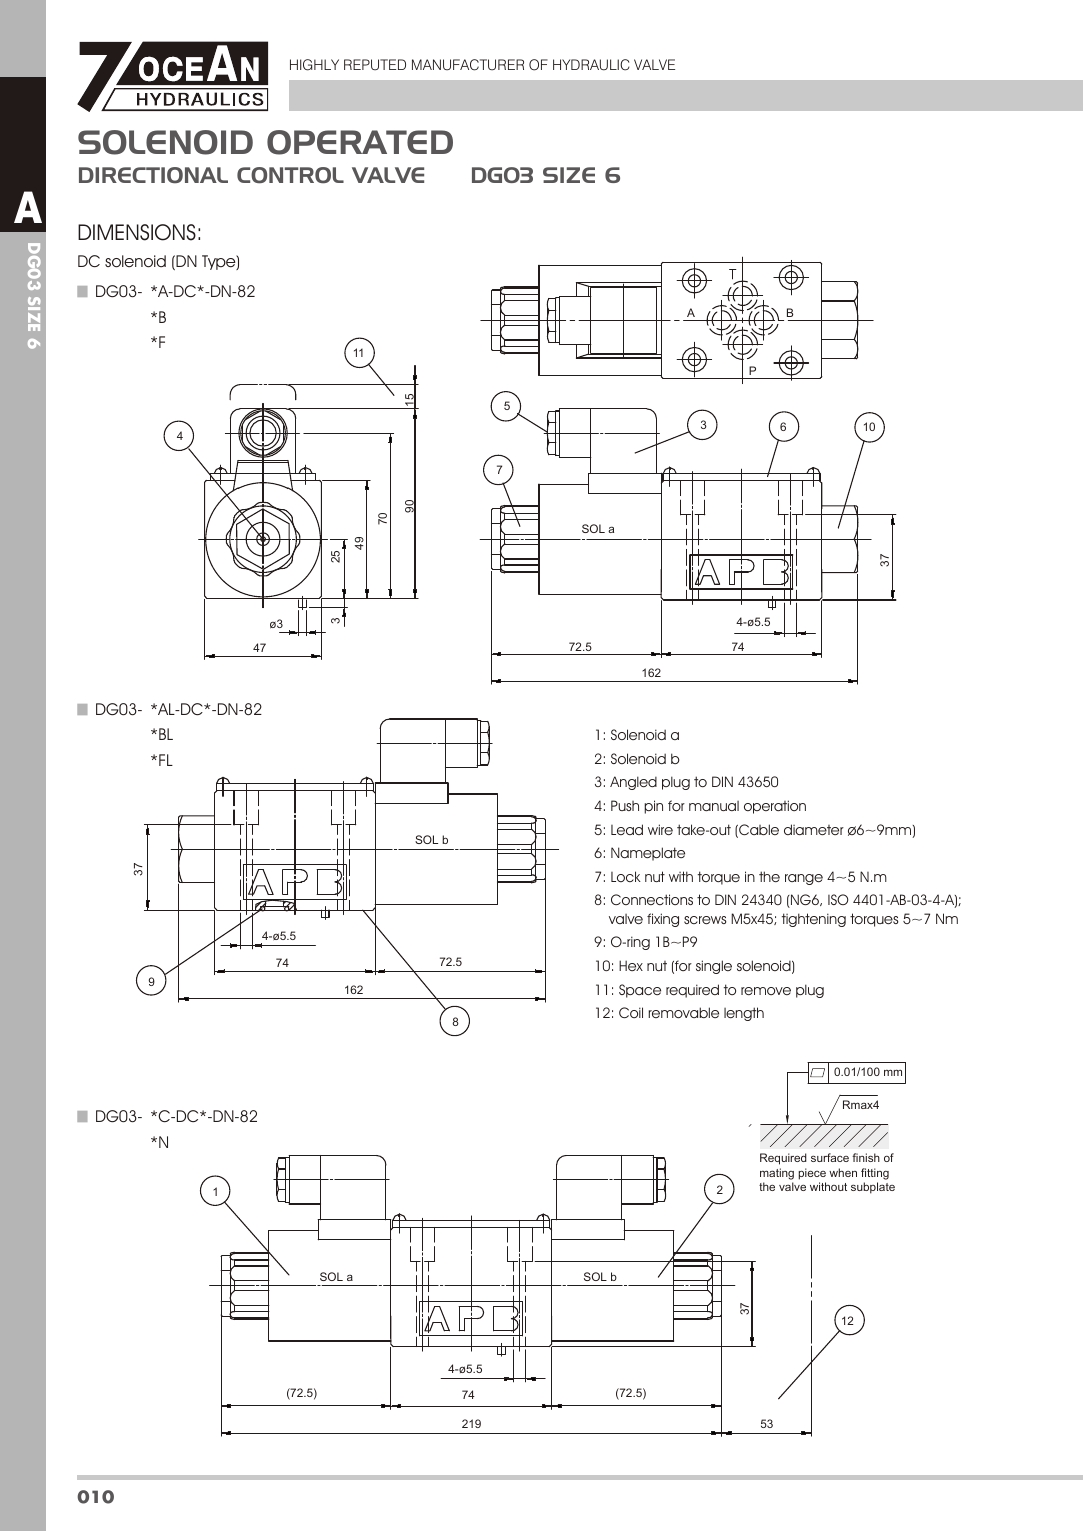  Describe the element at coordinates (627, 829) in the document. I see `Lead` at that location.
